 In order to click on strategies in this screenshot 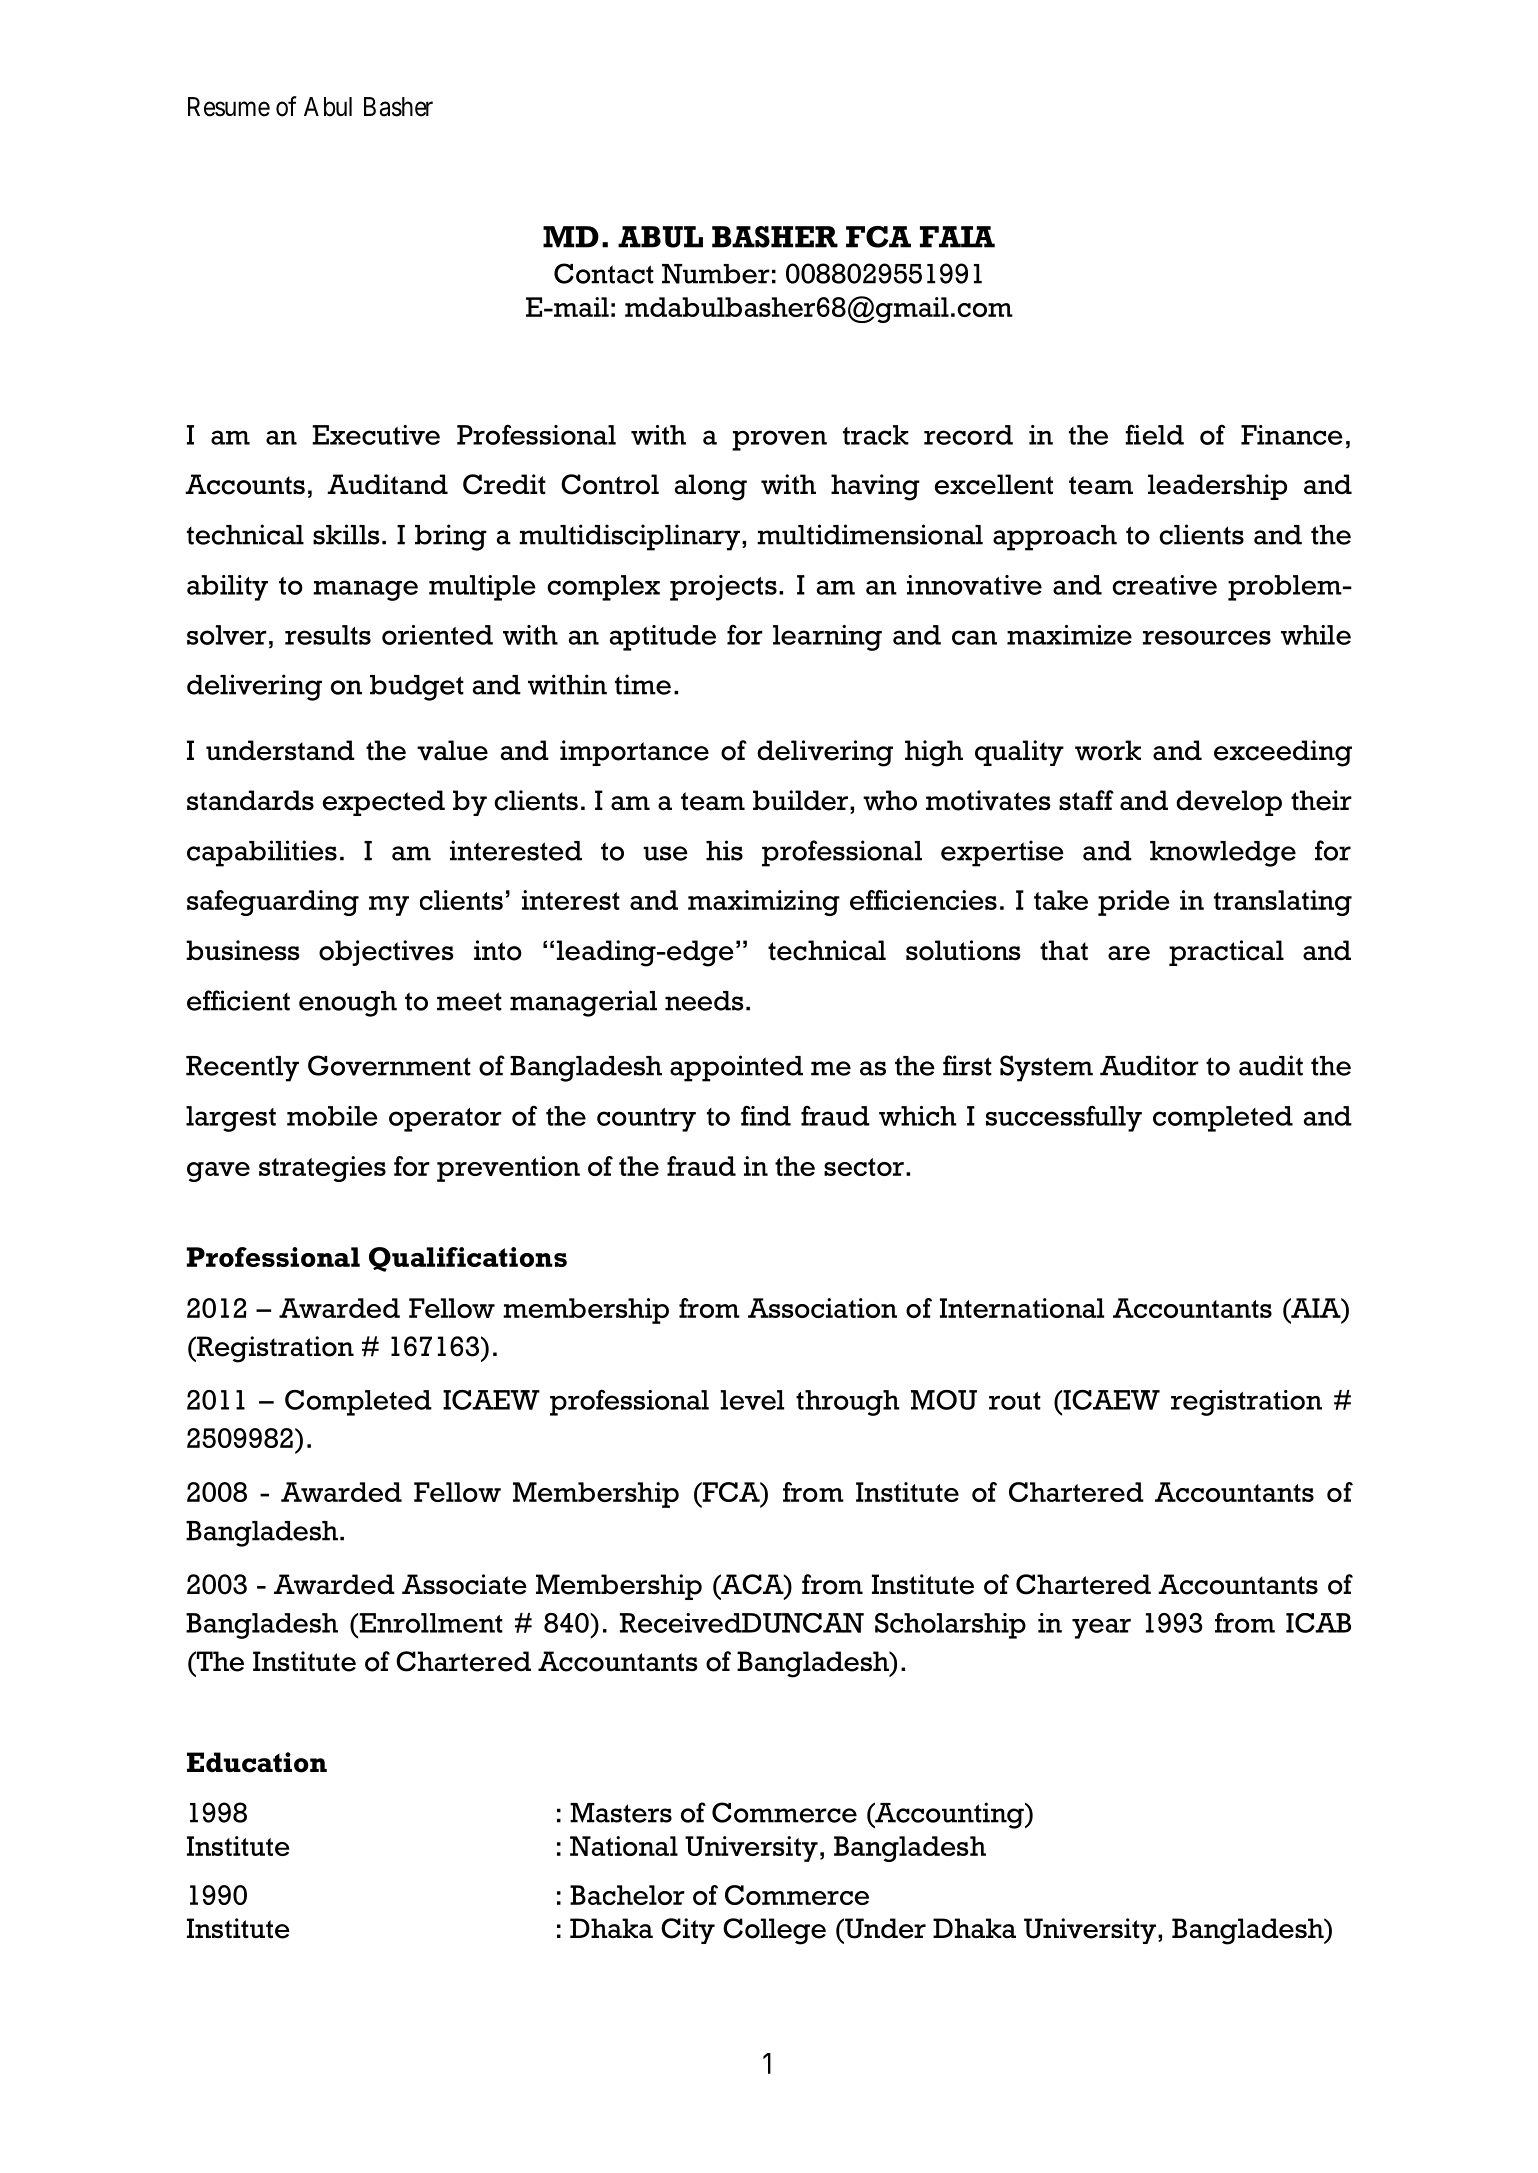, I will do `click(322, 1169)`.
